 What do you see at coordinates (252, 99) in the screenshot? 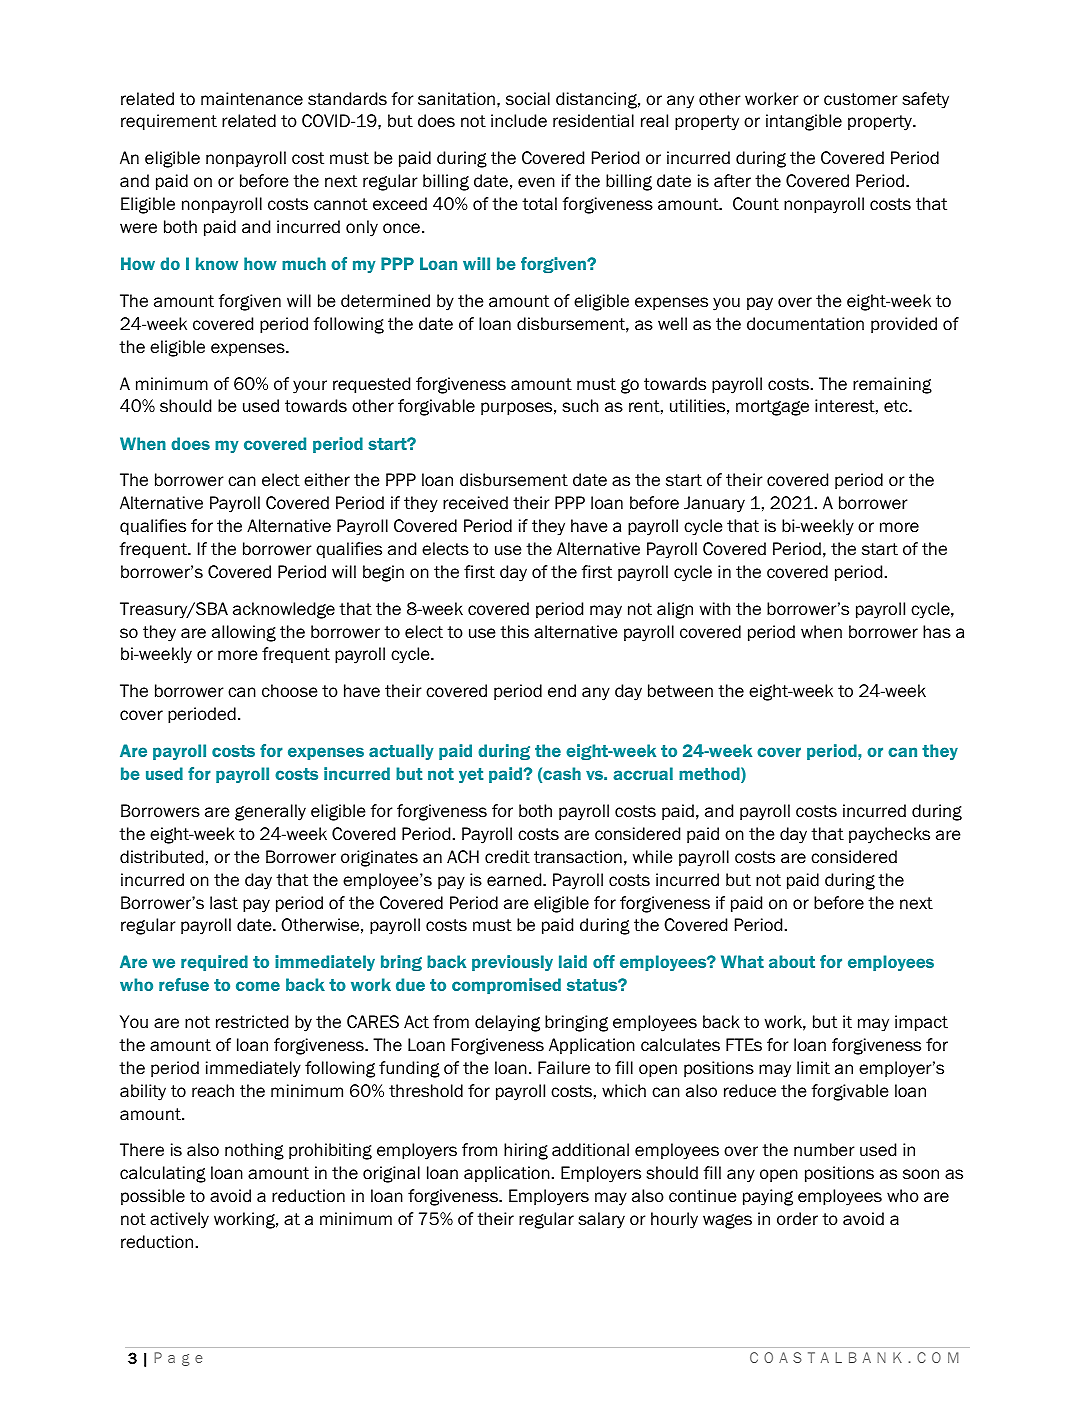
I see `maintenance` at bounding box center [252, 99].
